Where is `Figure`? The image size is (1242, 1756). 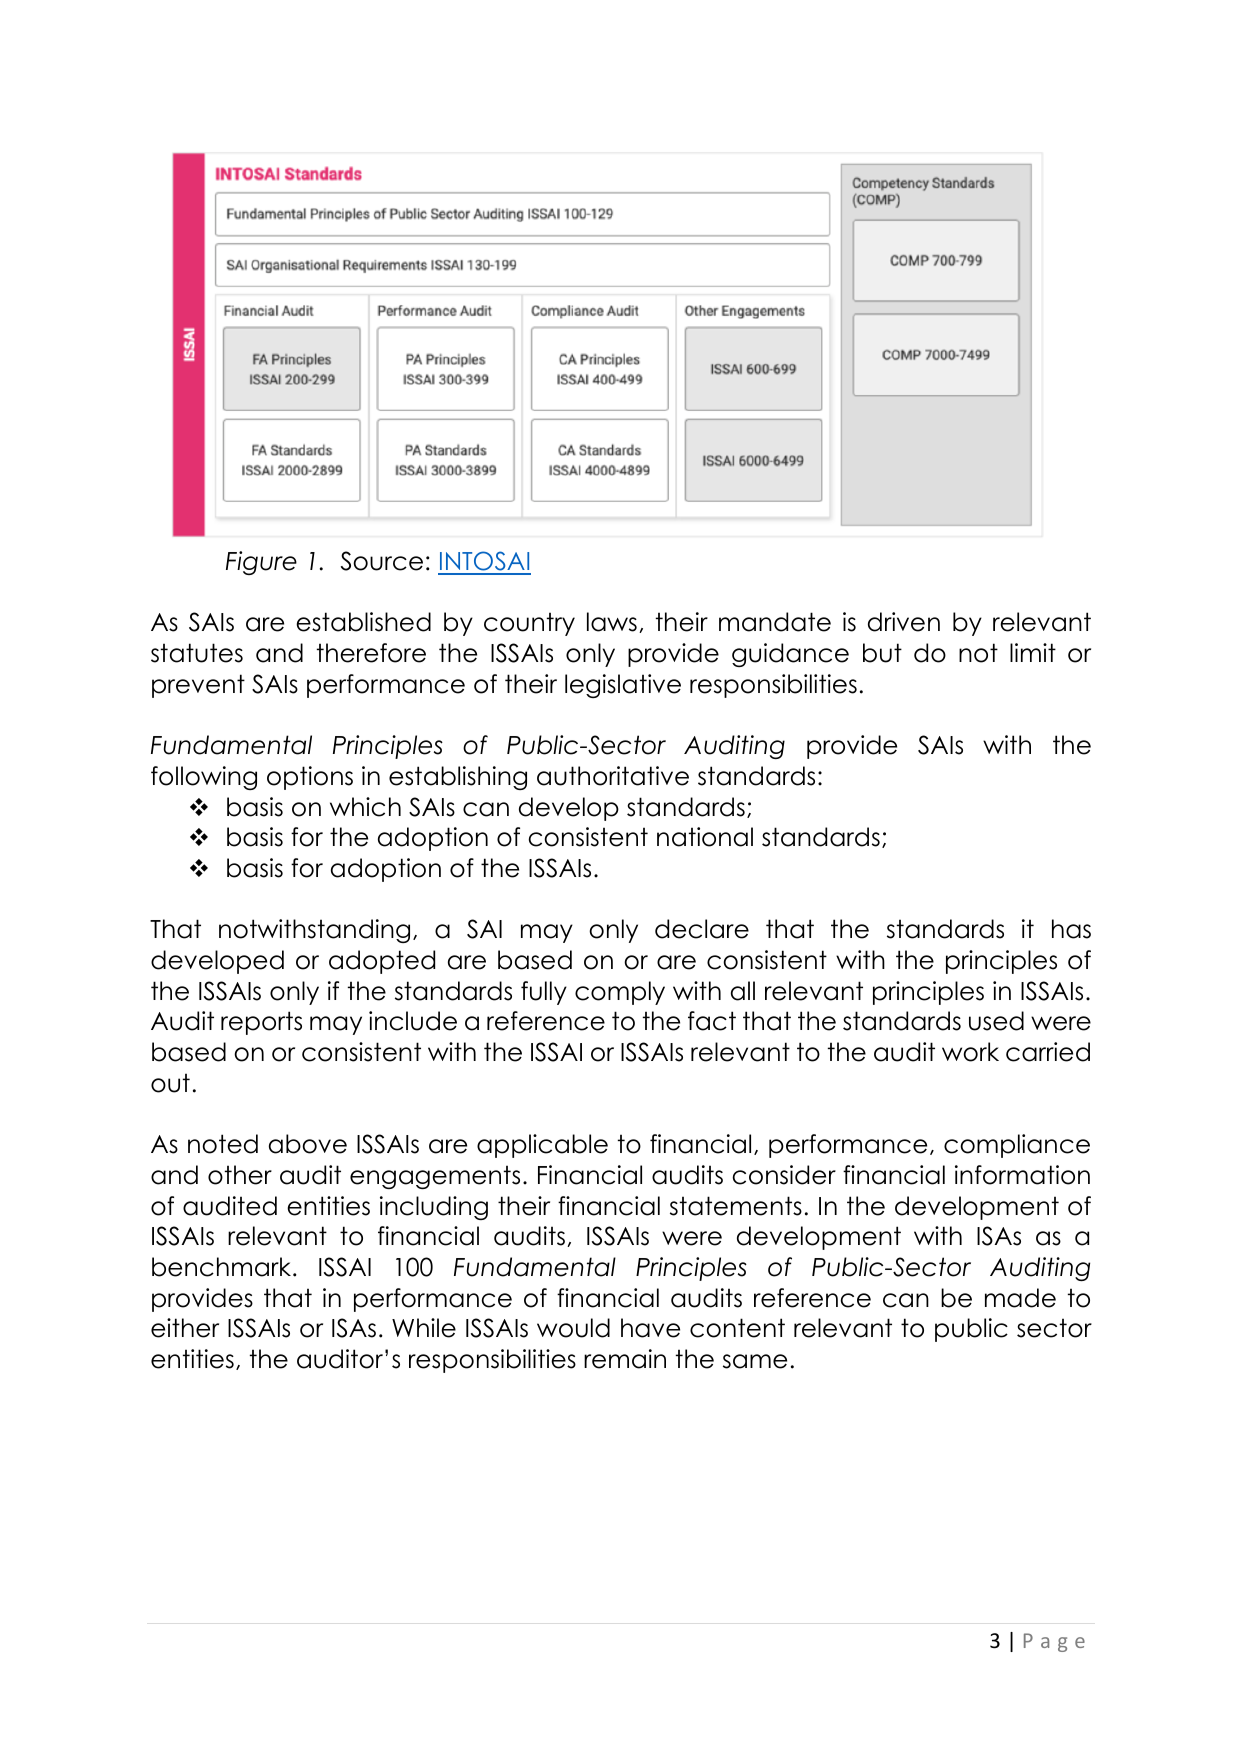
Figure is located at coordinates (261, 563).
